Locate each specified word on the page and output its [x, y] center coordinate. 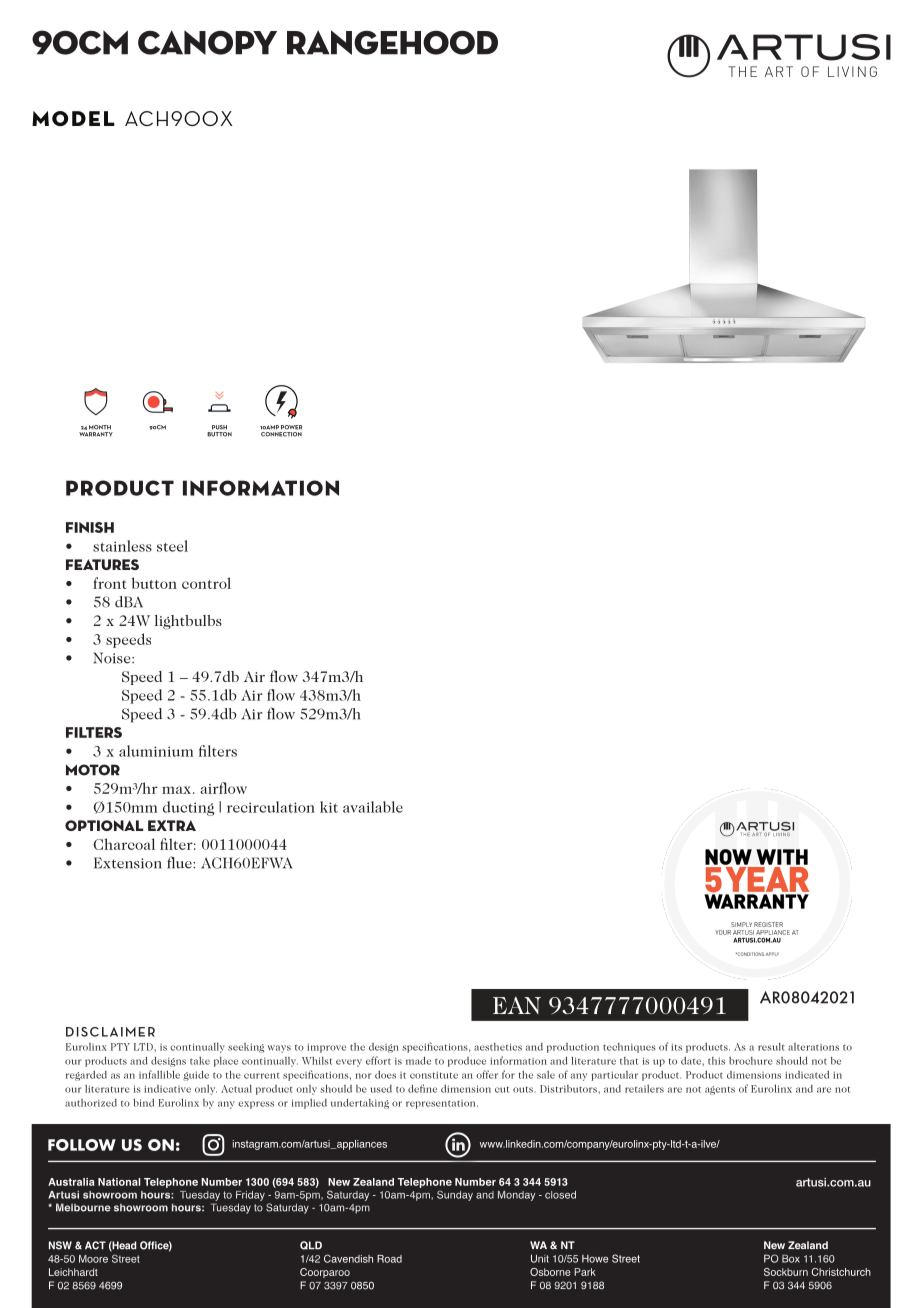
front [110, 583]
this [716, 1061]
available [373, 807]
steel [172, 546]
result [771, 1047]
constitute [434, 1075]
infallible [159, 1074]
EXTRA [172, 825]
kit [329, 807]
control [206, 583]
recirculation [271, 807]
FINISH [90, 527]
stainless [122, 546]
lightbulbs [188, 622]
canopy [207, 42]
